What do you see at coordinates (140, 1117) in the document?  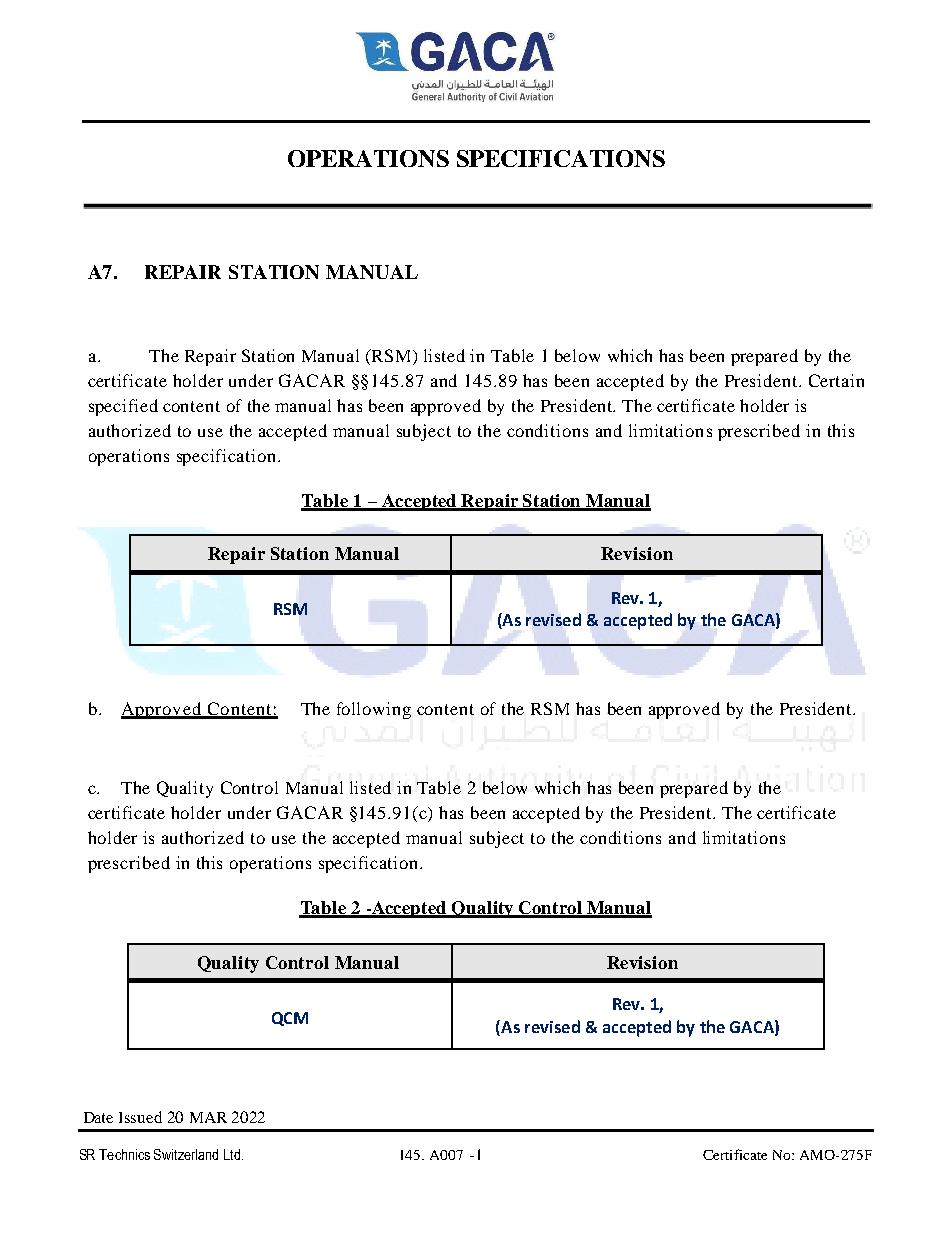 I see `Issued` at bounding box center [140, 1117].
